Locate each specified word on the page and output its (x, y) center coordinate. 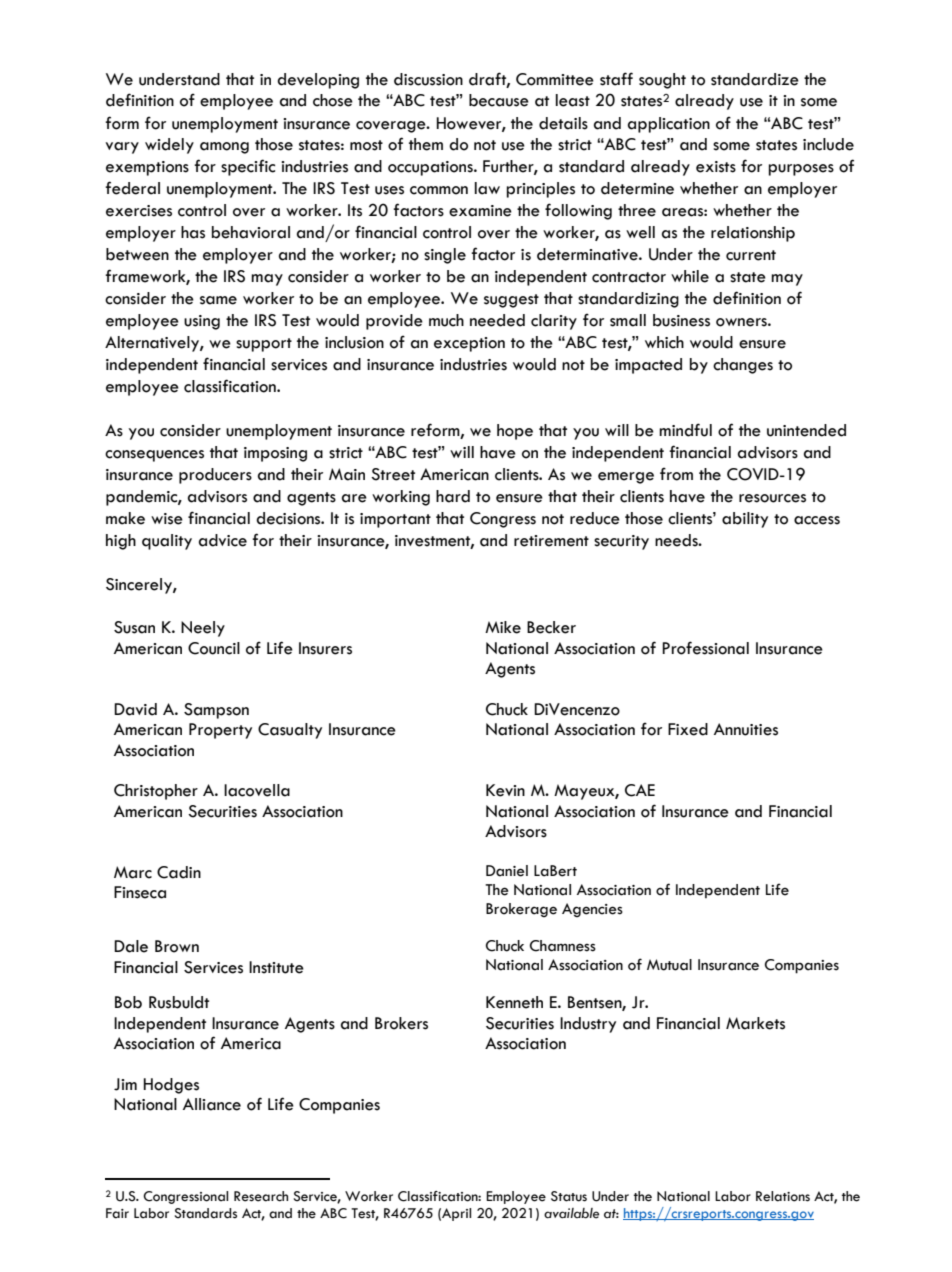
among (224, 148)
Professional (705, 648)
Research (261, 1196)
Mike (503, 627)
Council (214, 648)
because (499, 100)
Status (569, 1196)
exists (716, 167)
